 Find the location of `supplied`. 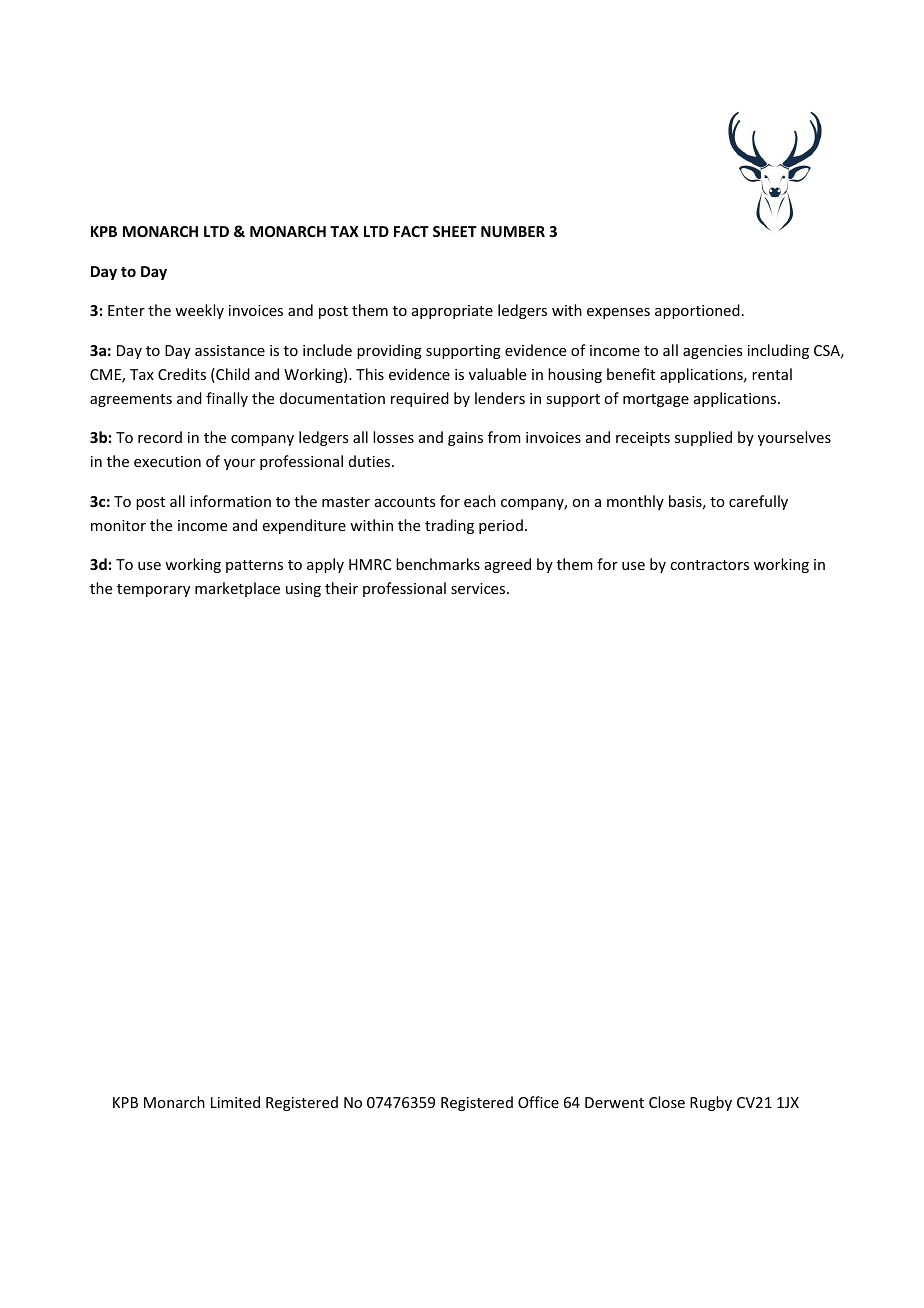

supplied is located at coordinates (703, 438).
